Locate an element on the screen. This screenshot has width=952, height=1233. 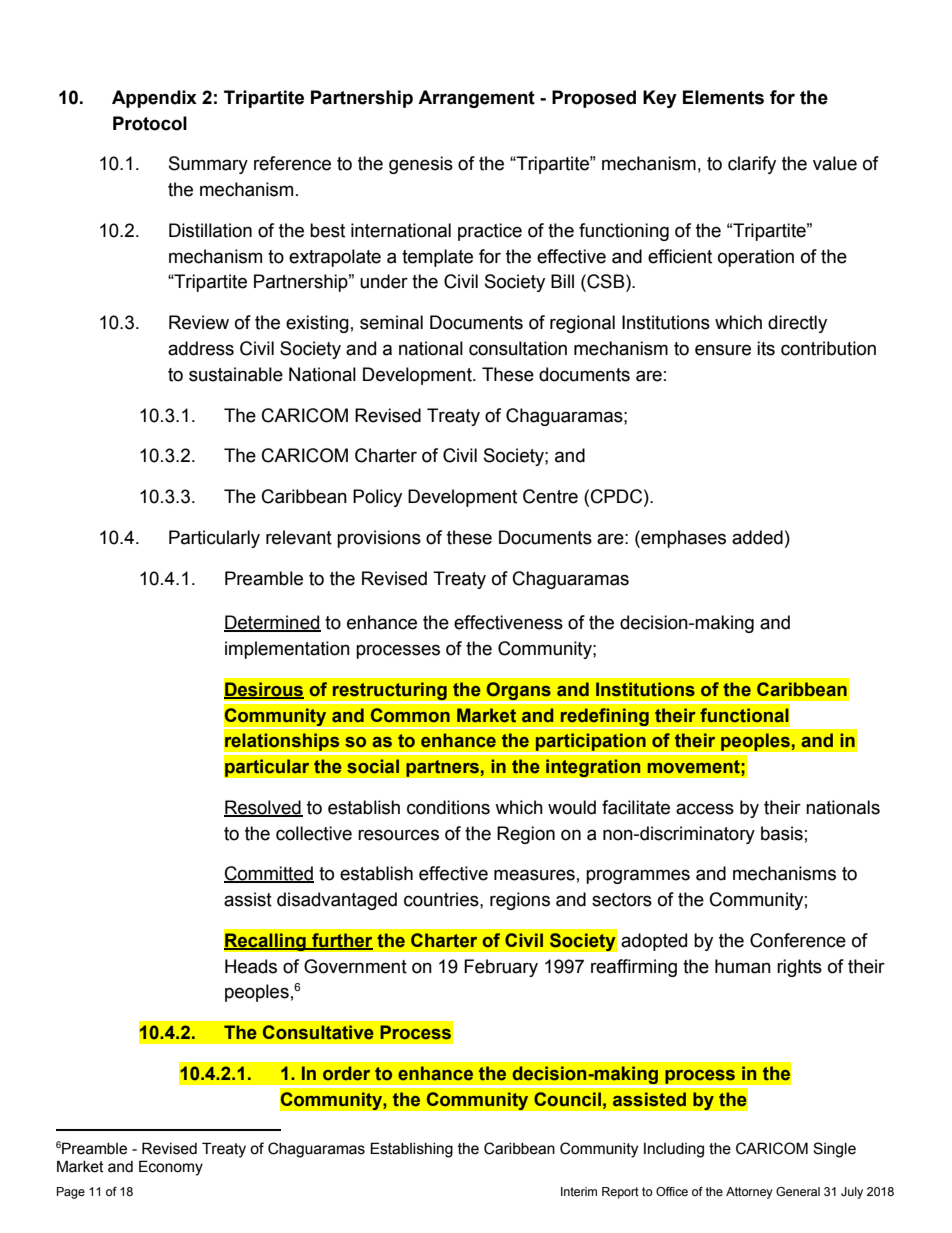
Determined is located at coordinates (272, 623).
